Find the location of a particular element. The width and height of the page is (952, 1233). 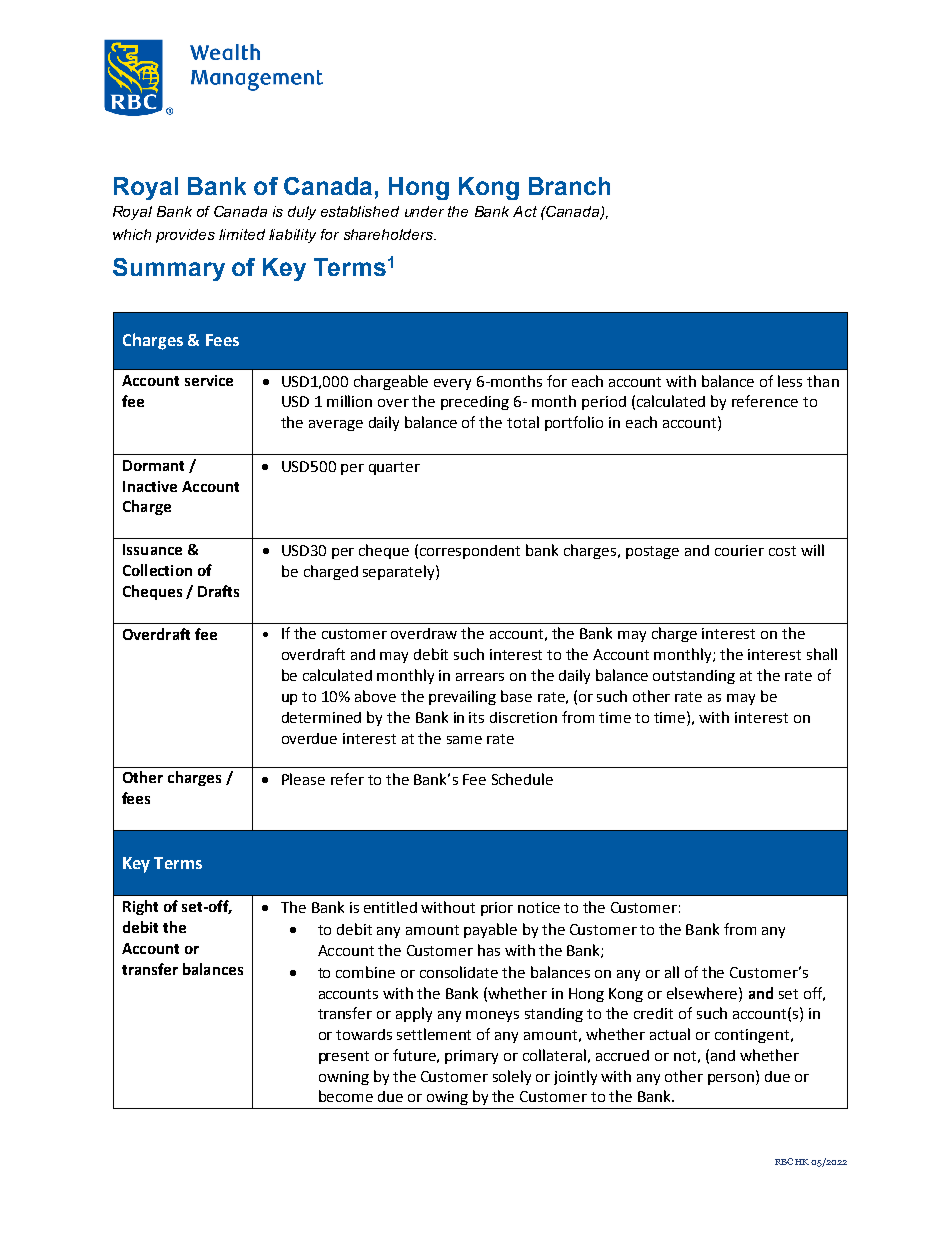

Branch is located at coordinates (569, 186).
